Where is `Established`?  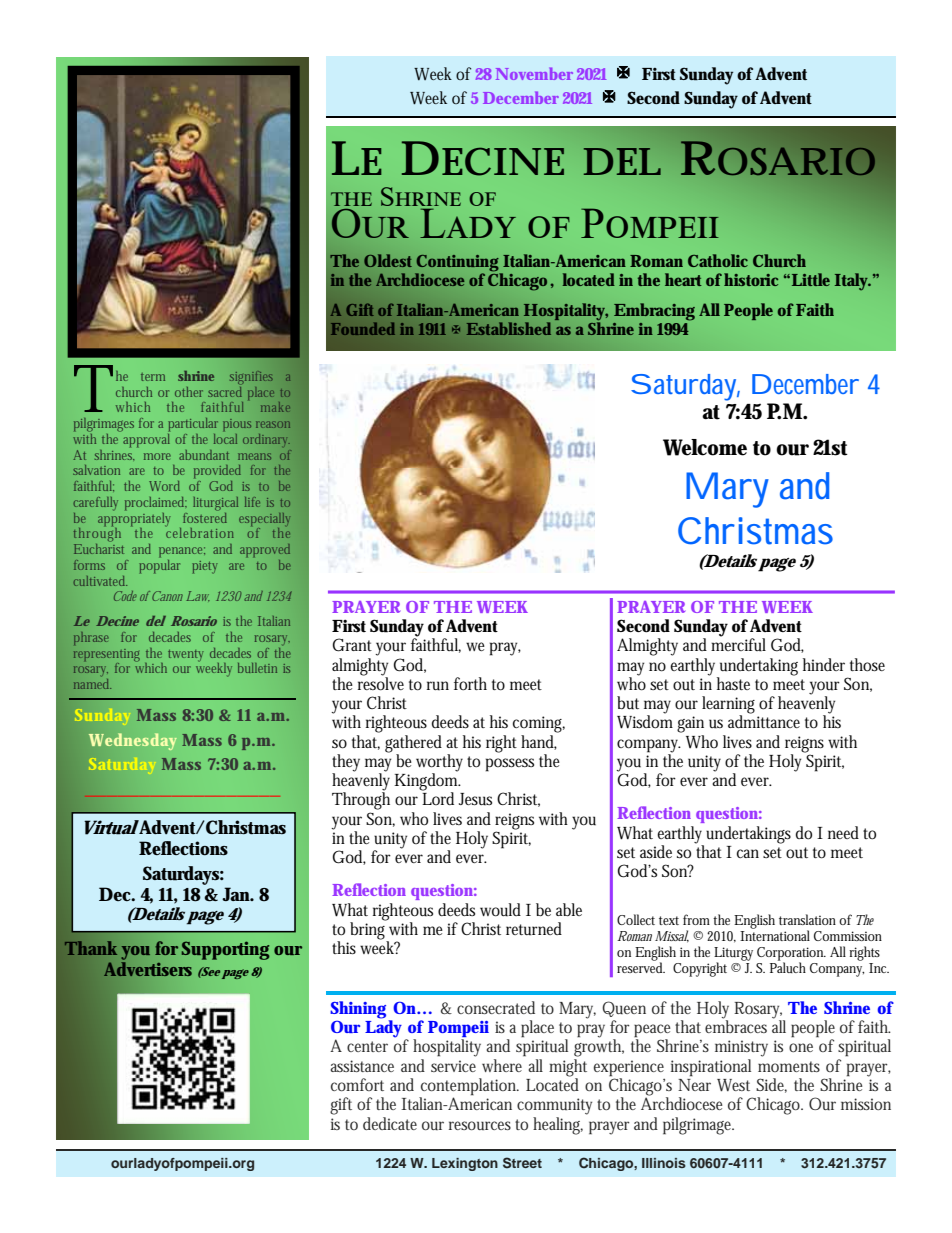 Established is located at coordinates (508, 328).
